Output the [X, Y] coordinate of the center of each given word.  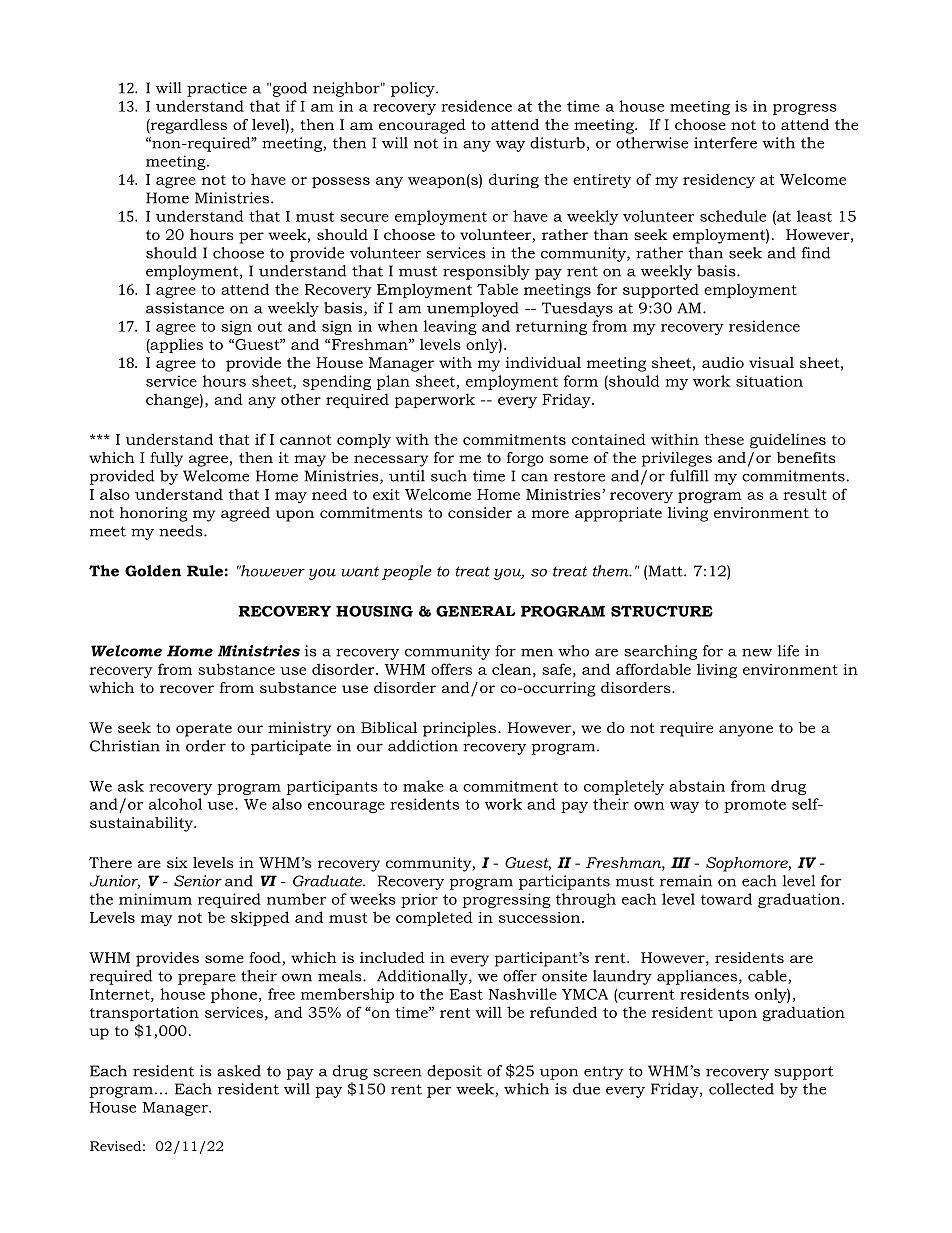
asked [239, 1071]
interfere [725, 143]
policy [414, 89]
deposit [454, 1072]
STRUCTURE [662, 611]
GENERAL [475, 611]
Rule [205, 571]
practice [217, 89]
